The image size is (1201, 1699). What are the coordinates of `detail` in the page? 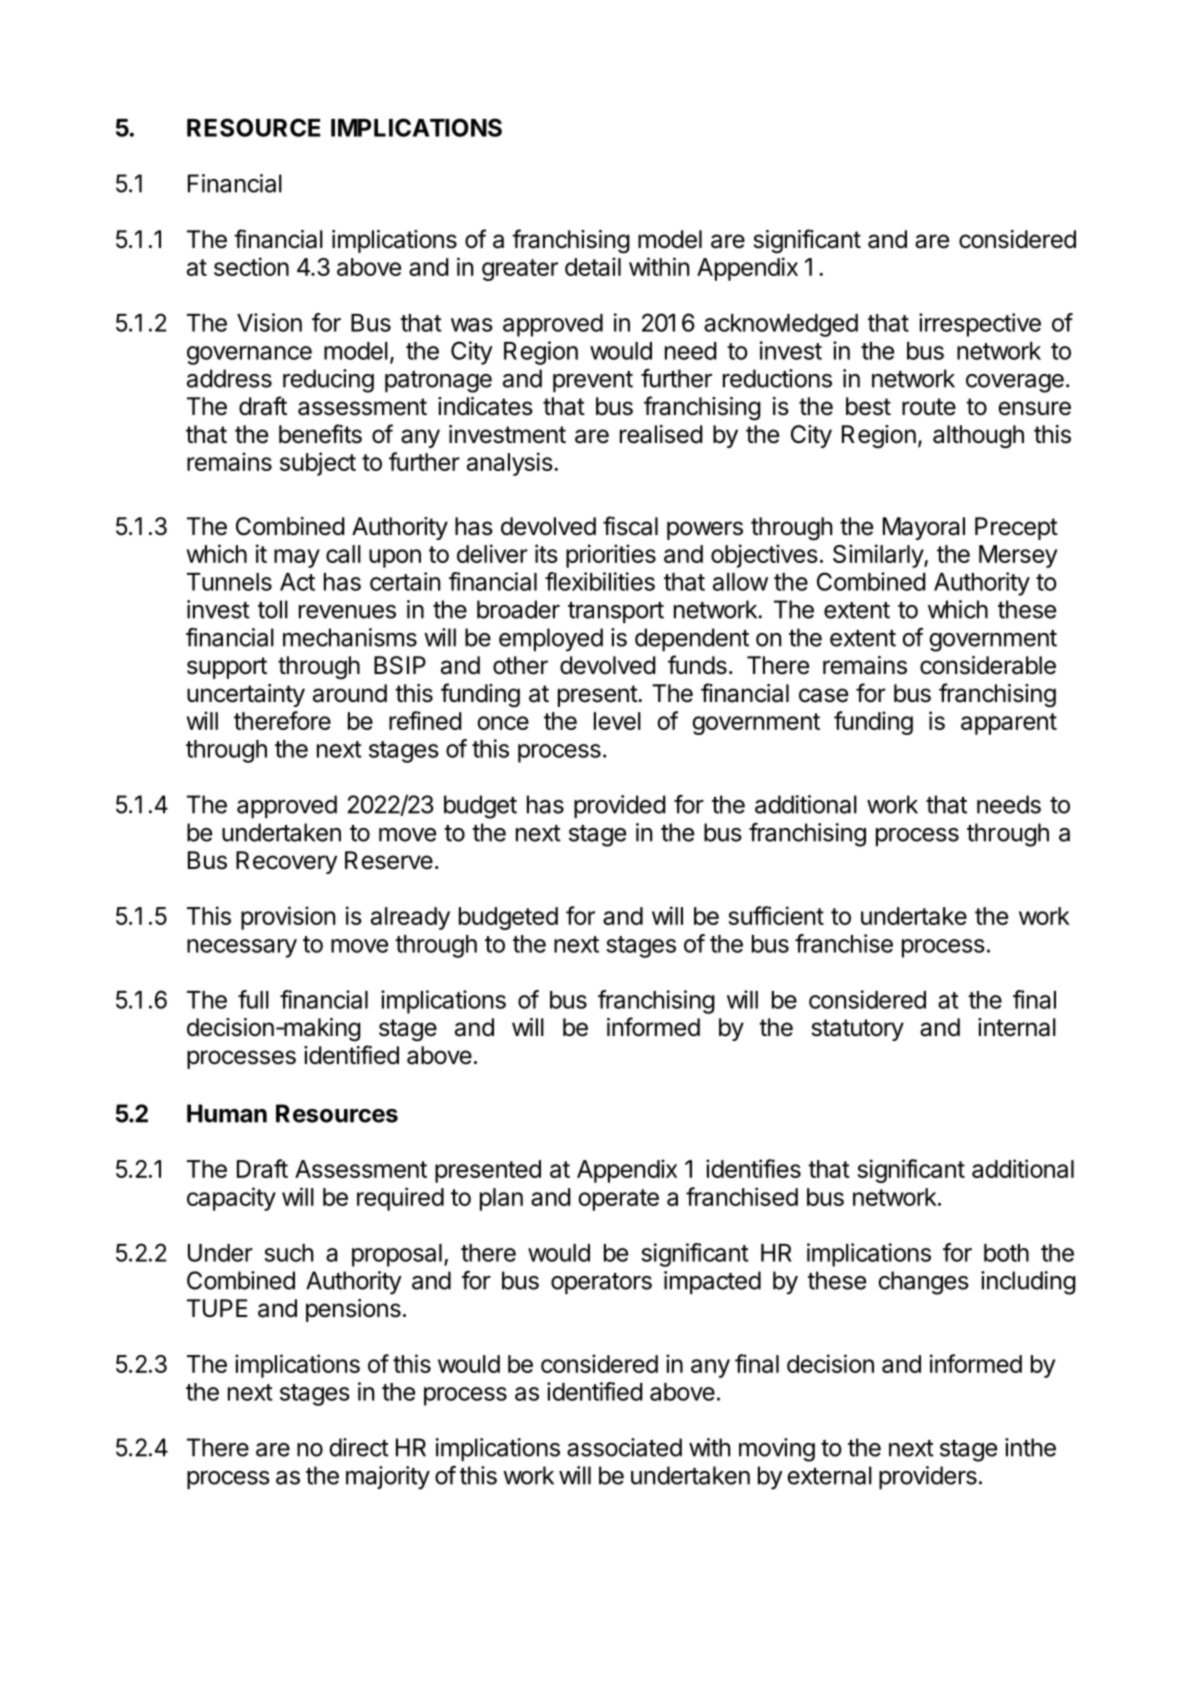 It's located at (593, 266).
